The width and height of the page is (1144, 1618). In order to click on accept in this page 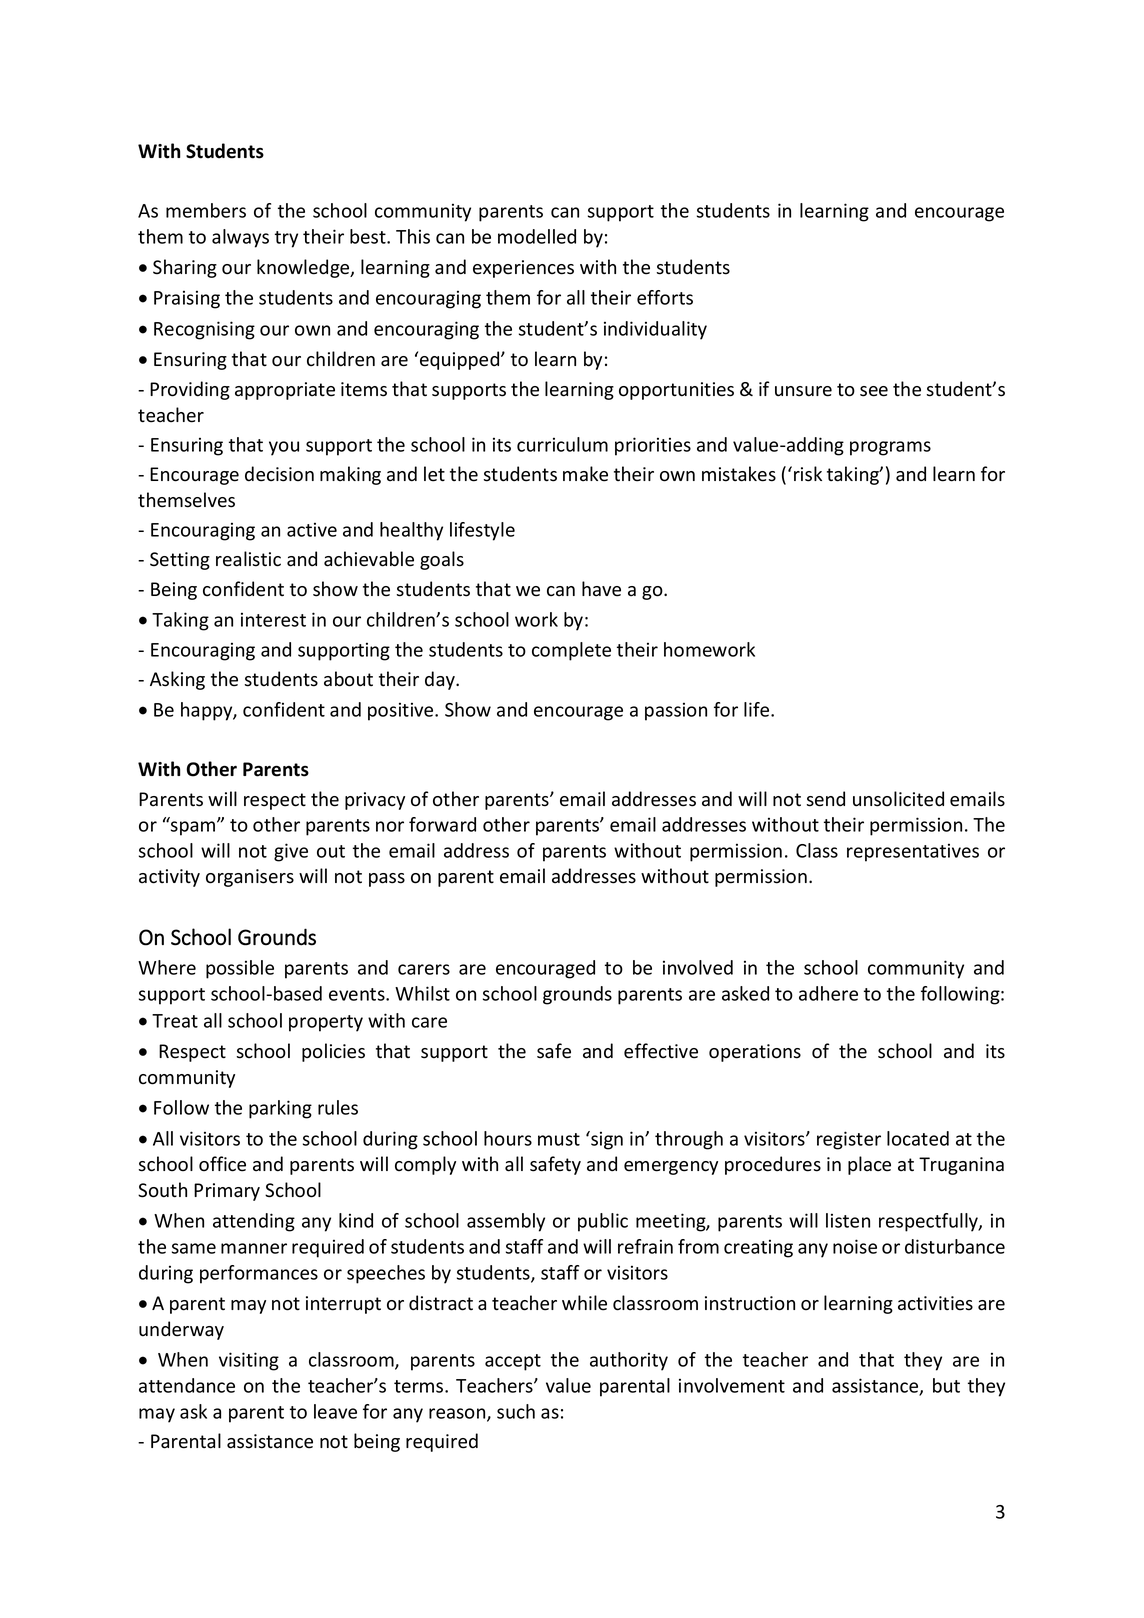, I will do `click(513, 1362)`.
